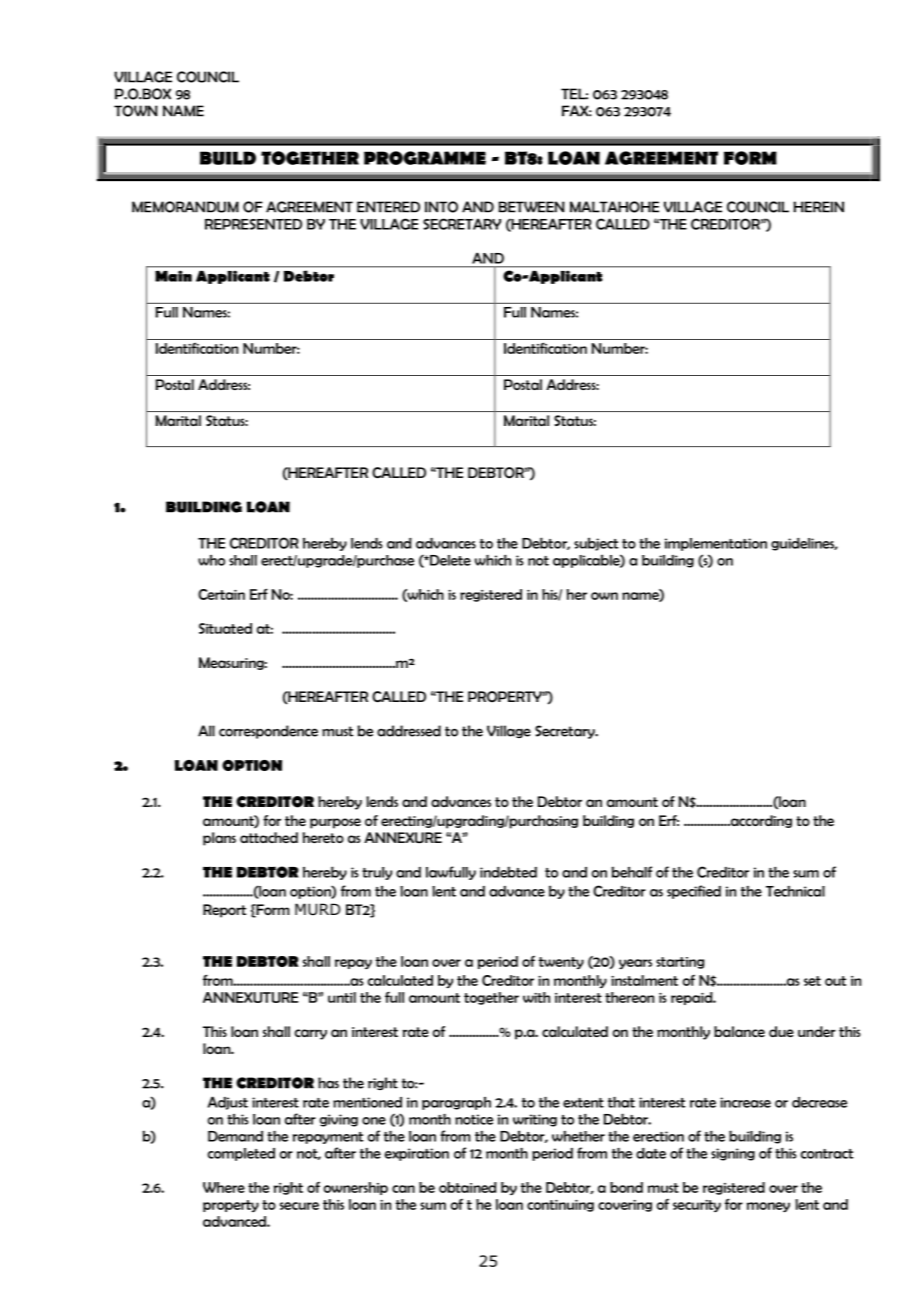 The height and width of the image is (1307, 924). Describe the element at coordinates (211, 560) in the image. I see `who` at that location.
